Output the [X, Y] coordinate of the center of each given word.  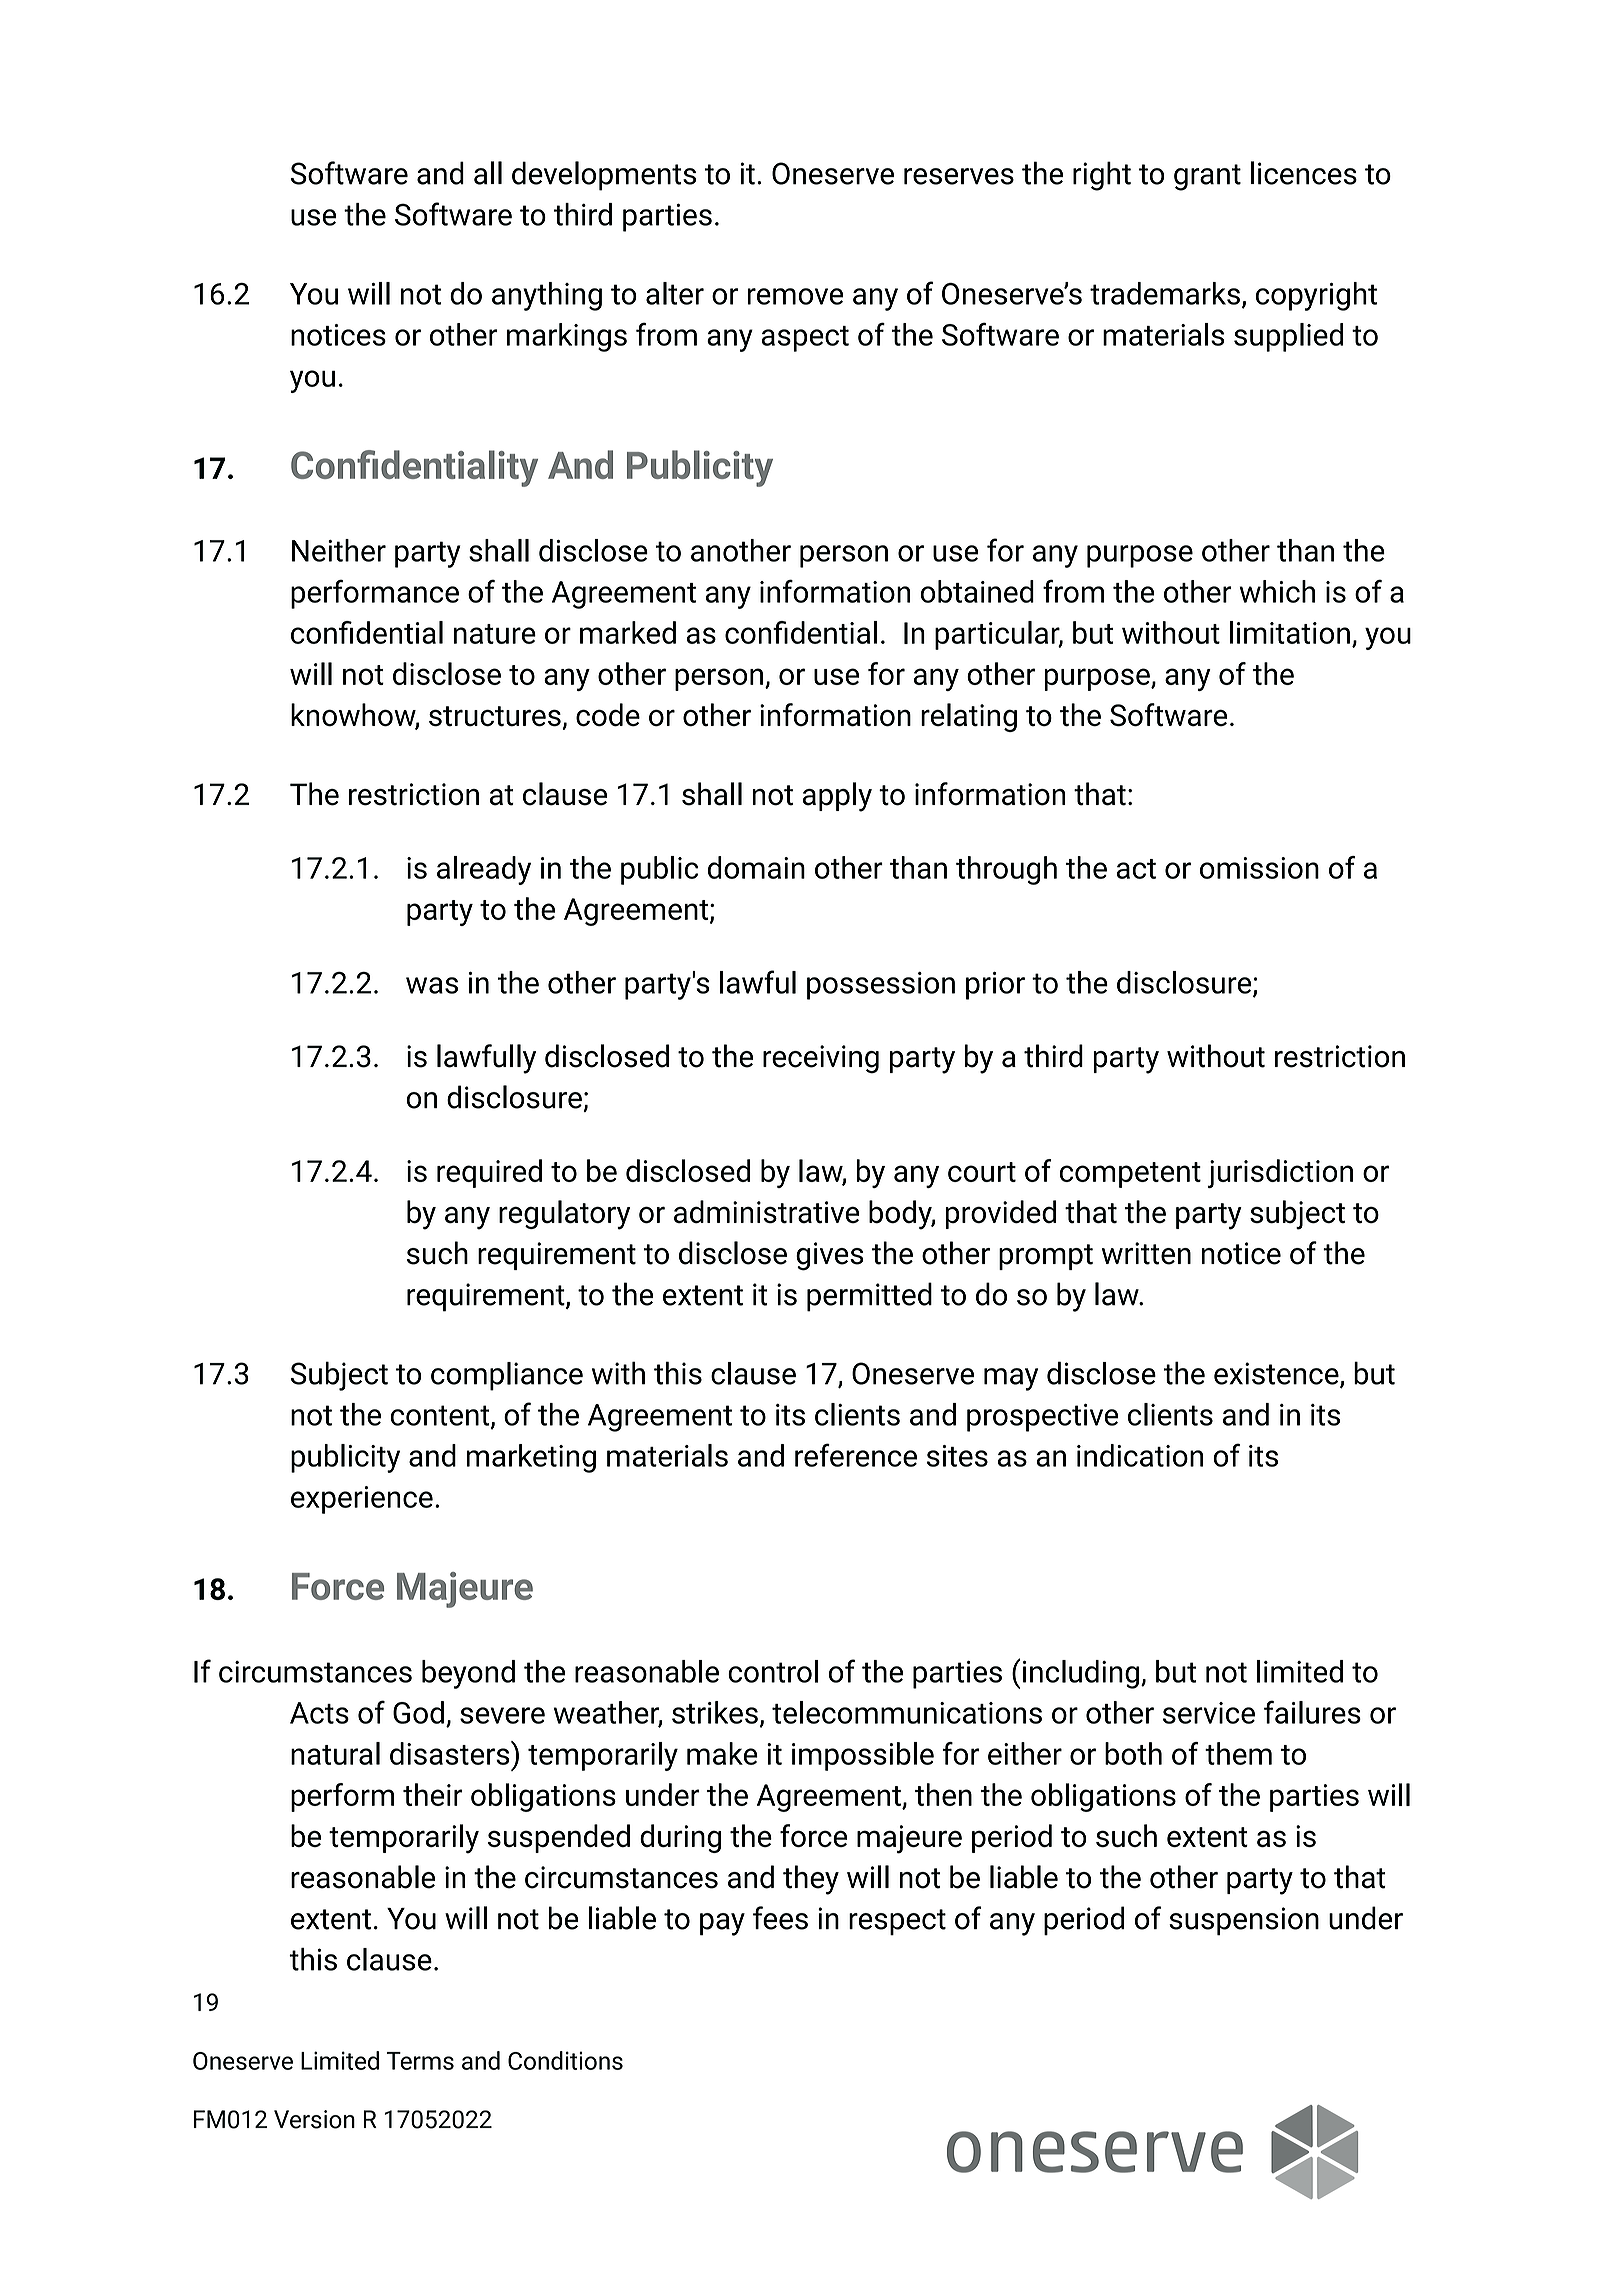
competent [1130, 1175]
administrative [767, 1212]
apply [837, 797]
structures [496, 717]
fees [780, 1918]
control [773, 1671]
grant [1207, 177]
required [489, 1173]
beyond [468, 1674]
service [1209, 1713]
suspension [1244, 1921]
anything [547, 296]
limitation [1290, 632]
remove [795, 296]
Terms [420, 2061]
